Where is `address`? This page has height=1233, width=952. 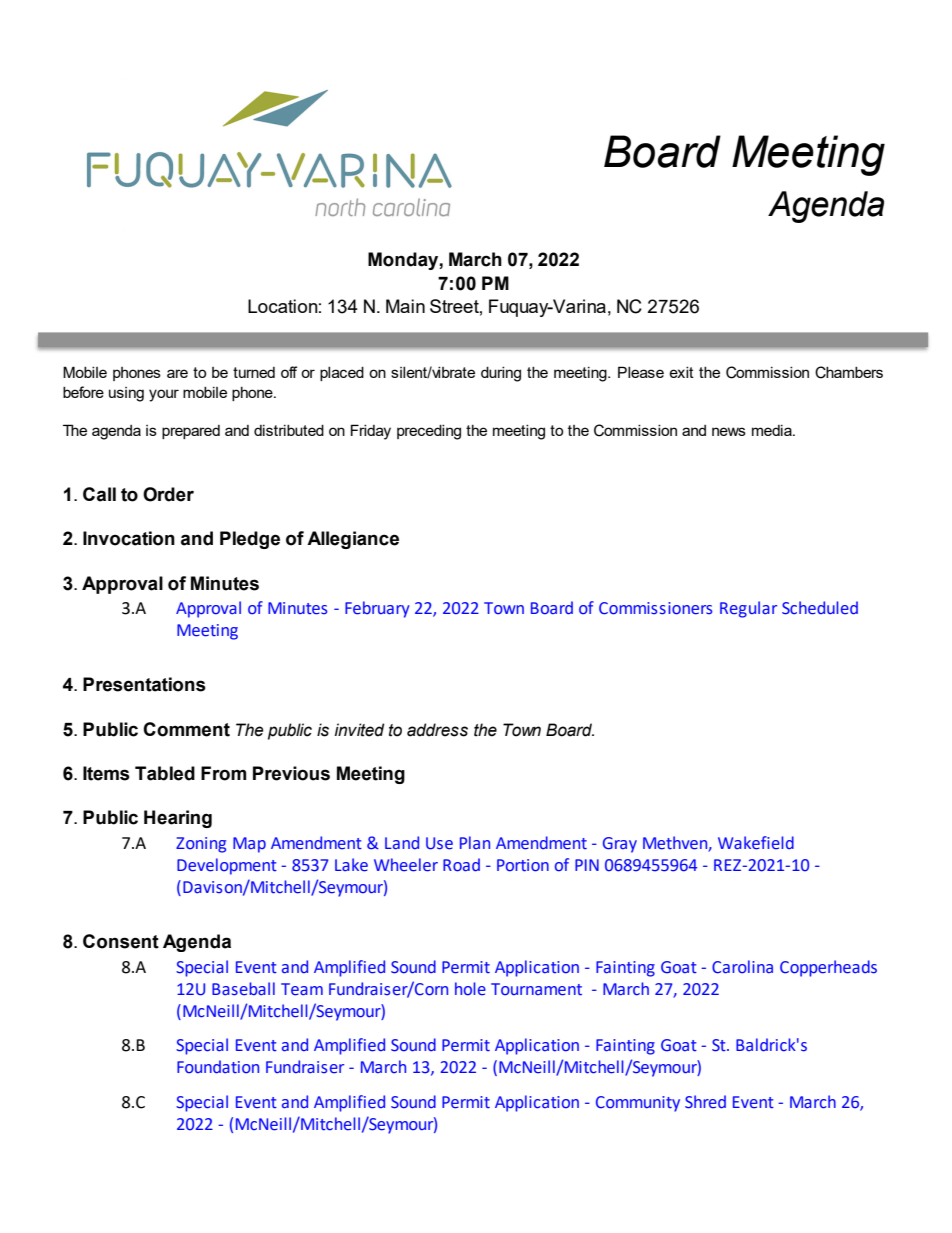 address is located at coordinates (437, 730).
